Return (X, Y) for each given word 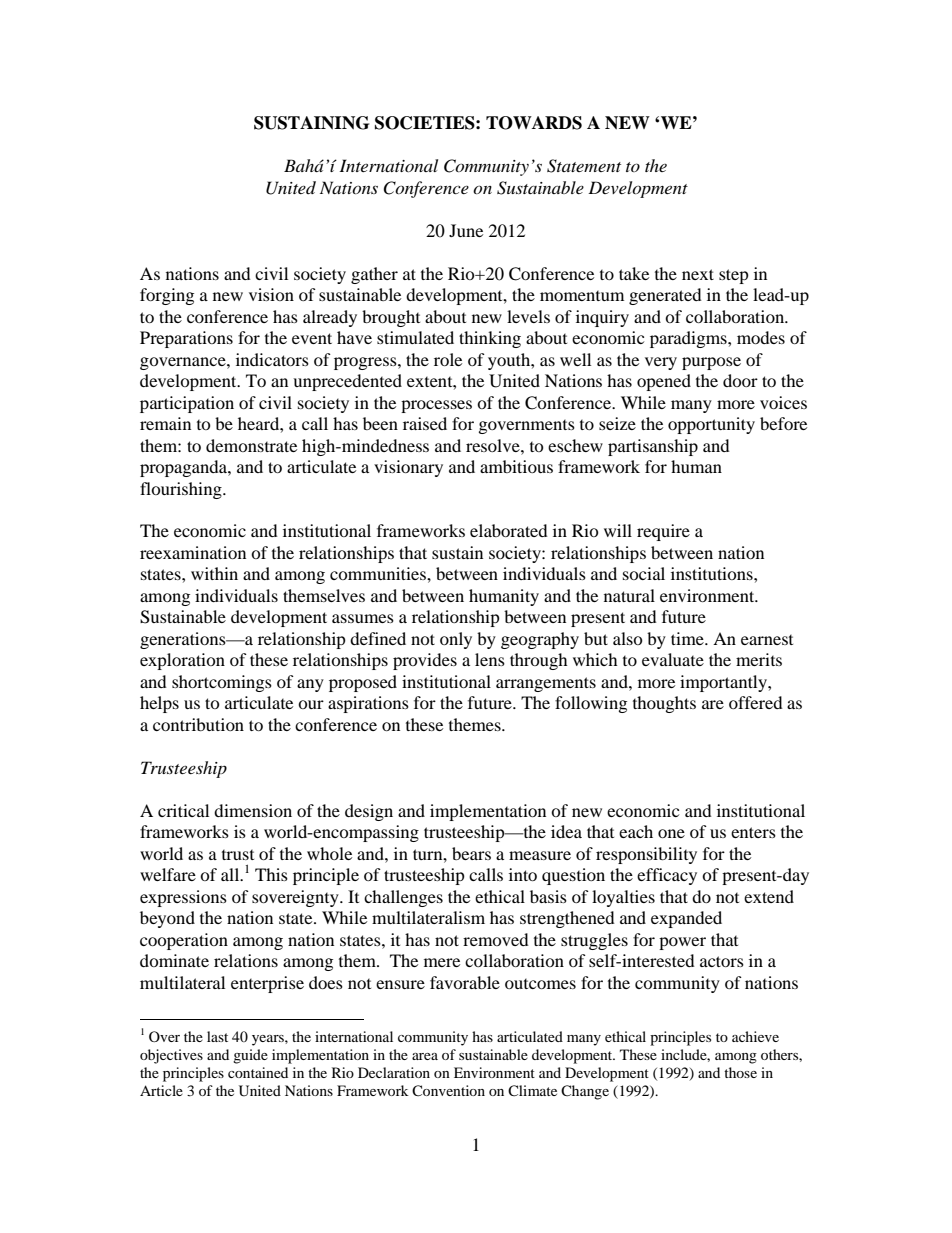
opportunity (711, 425)
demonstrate (251, 445)
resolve (494, 445)
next (698, 274)
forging (167, 296)
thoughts (664, 704)
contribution (198, 724)
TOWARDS (534, 123)
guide (250, 1056)
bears (471, 853)
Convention (448, 1091)
